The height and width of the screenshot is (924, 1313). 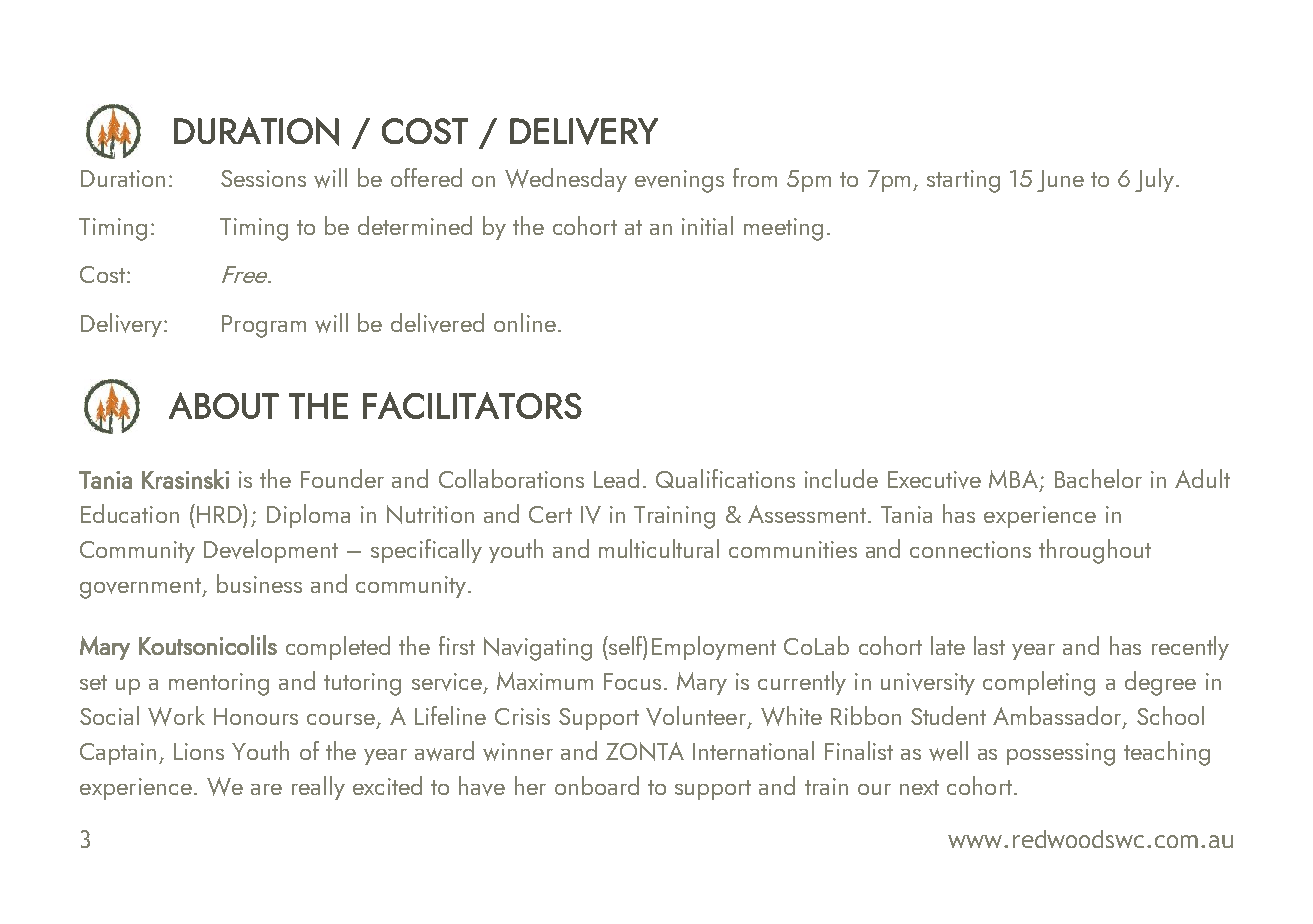 What do you see at coordinates (679, 181) in the screenshot?
I see `evenings` at bounding box center [679, 181].
